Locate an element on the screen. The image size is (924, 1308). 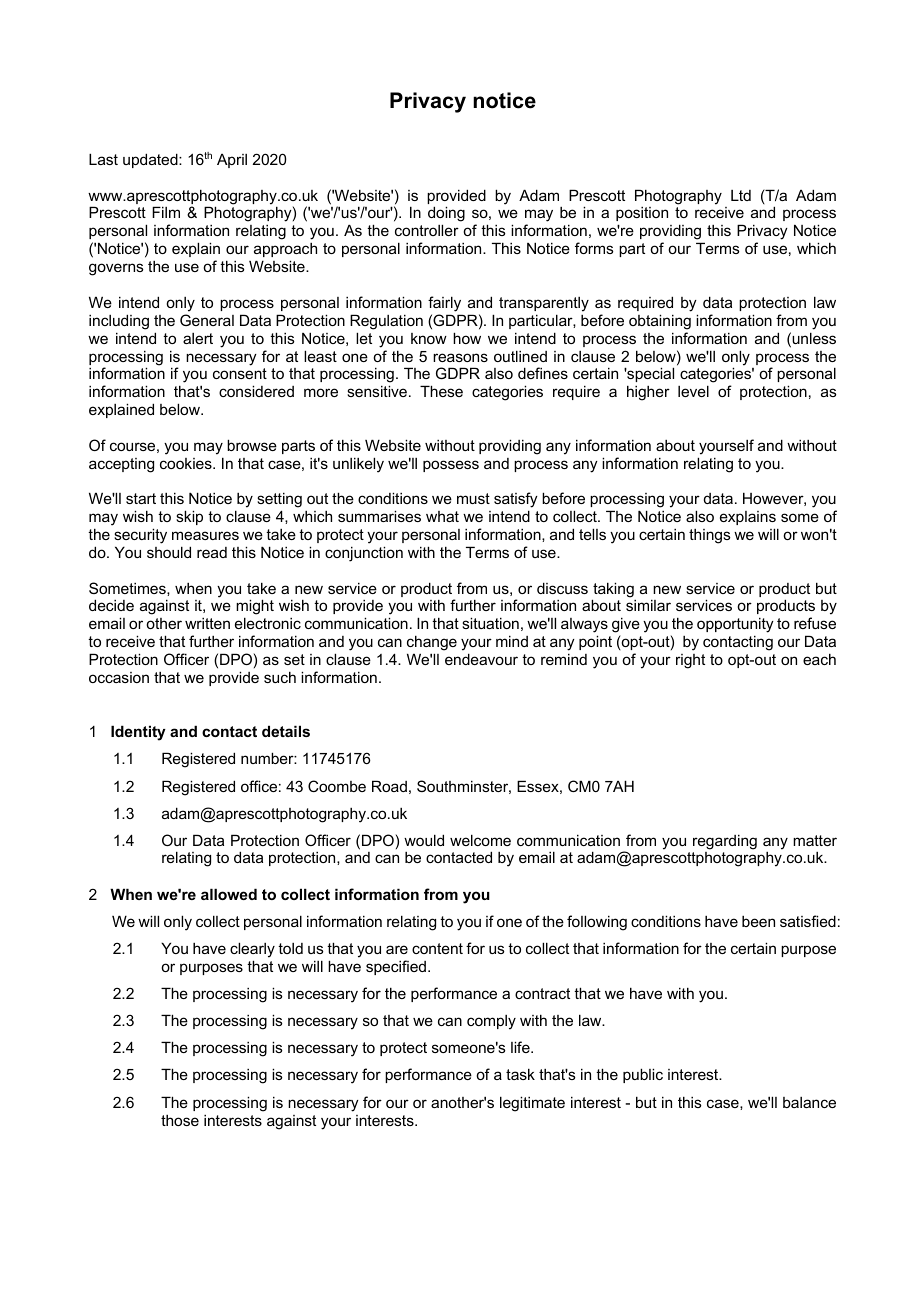
Film is located at coordinates (166, 212).
